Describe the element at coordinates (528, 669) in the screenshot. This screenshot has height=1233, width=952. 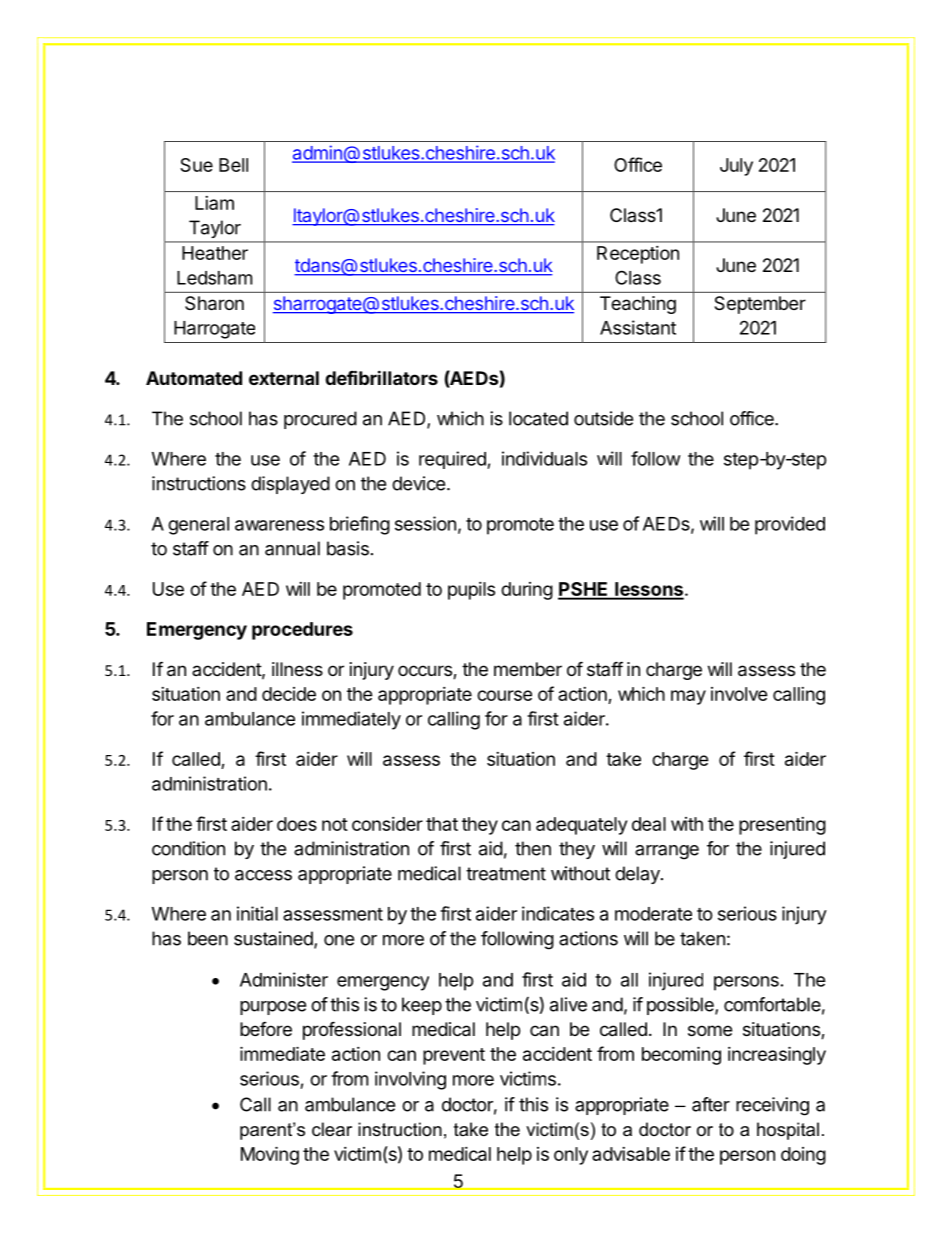
I see `member` at that location.
